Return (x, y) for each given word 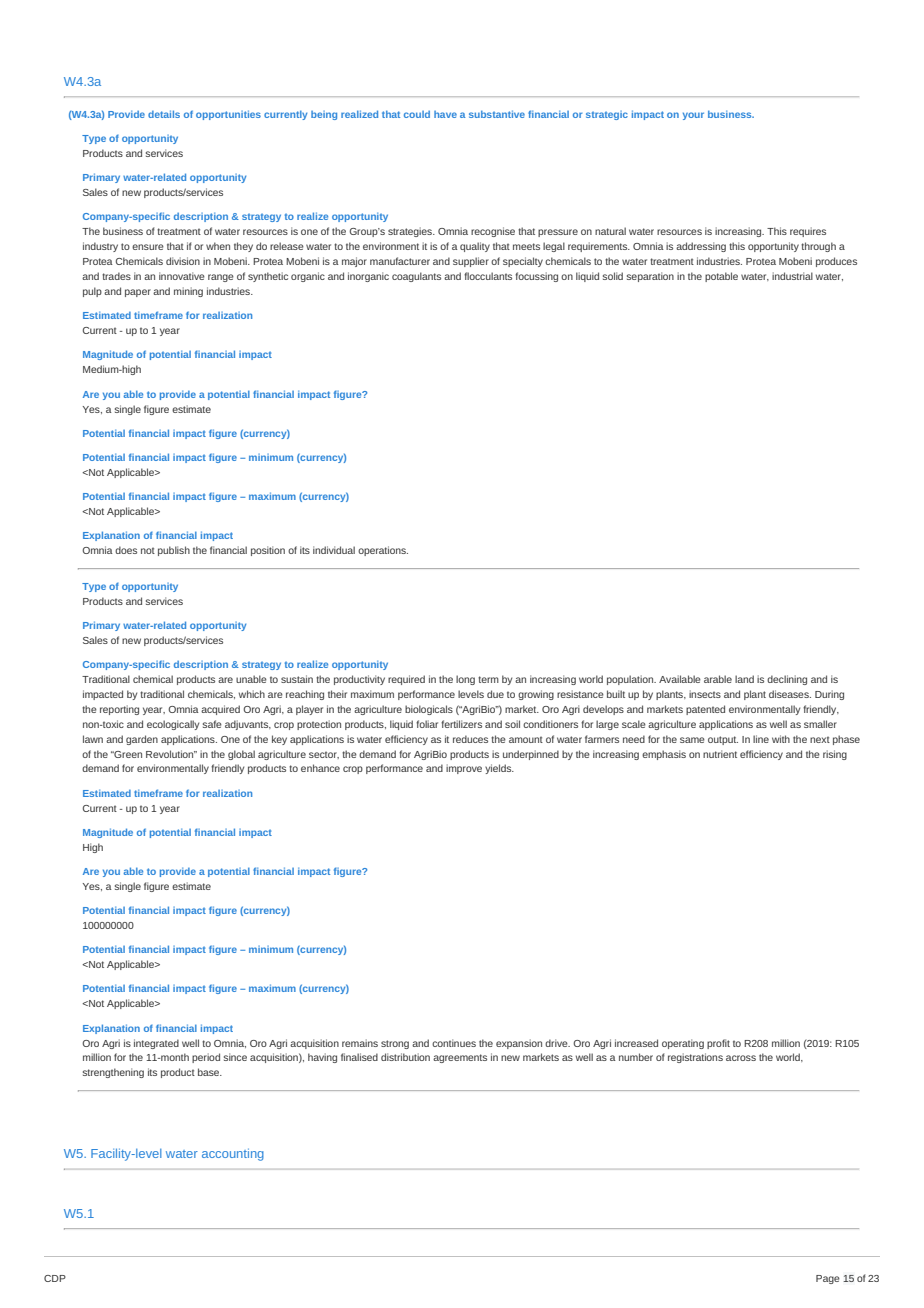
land (744, 679)
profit (718, 1044)
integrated (156, 1044)
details (164, 114)
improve (464, 769)
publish (174, 551)
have (445, 114)
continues (454, 1043)
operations (383, 551)
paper (138, 293)
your (693, 116)
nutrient (720, 754)
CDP (55, 1278)
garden (142, 740)
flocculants (488, 276)
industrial (792, 276)
